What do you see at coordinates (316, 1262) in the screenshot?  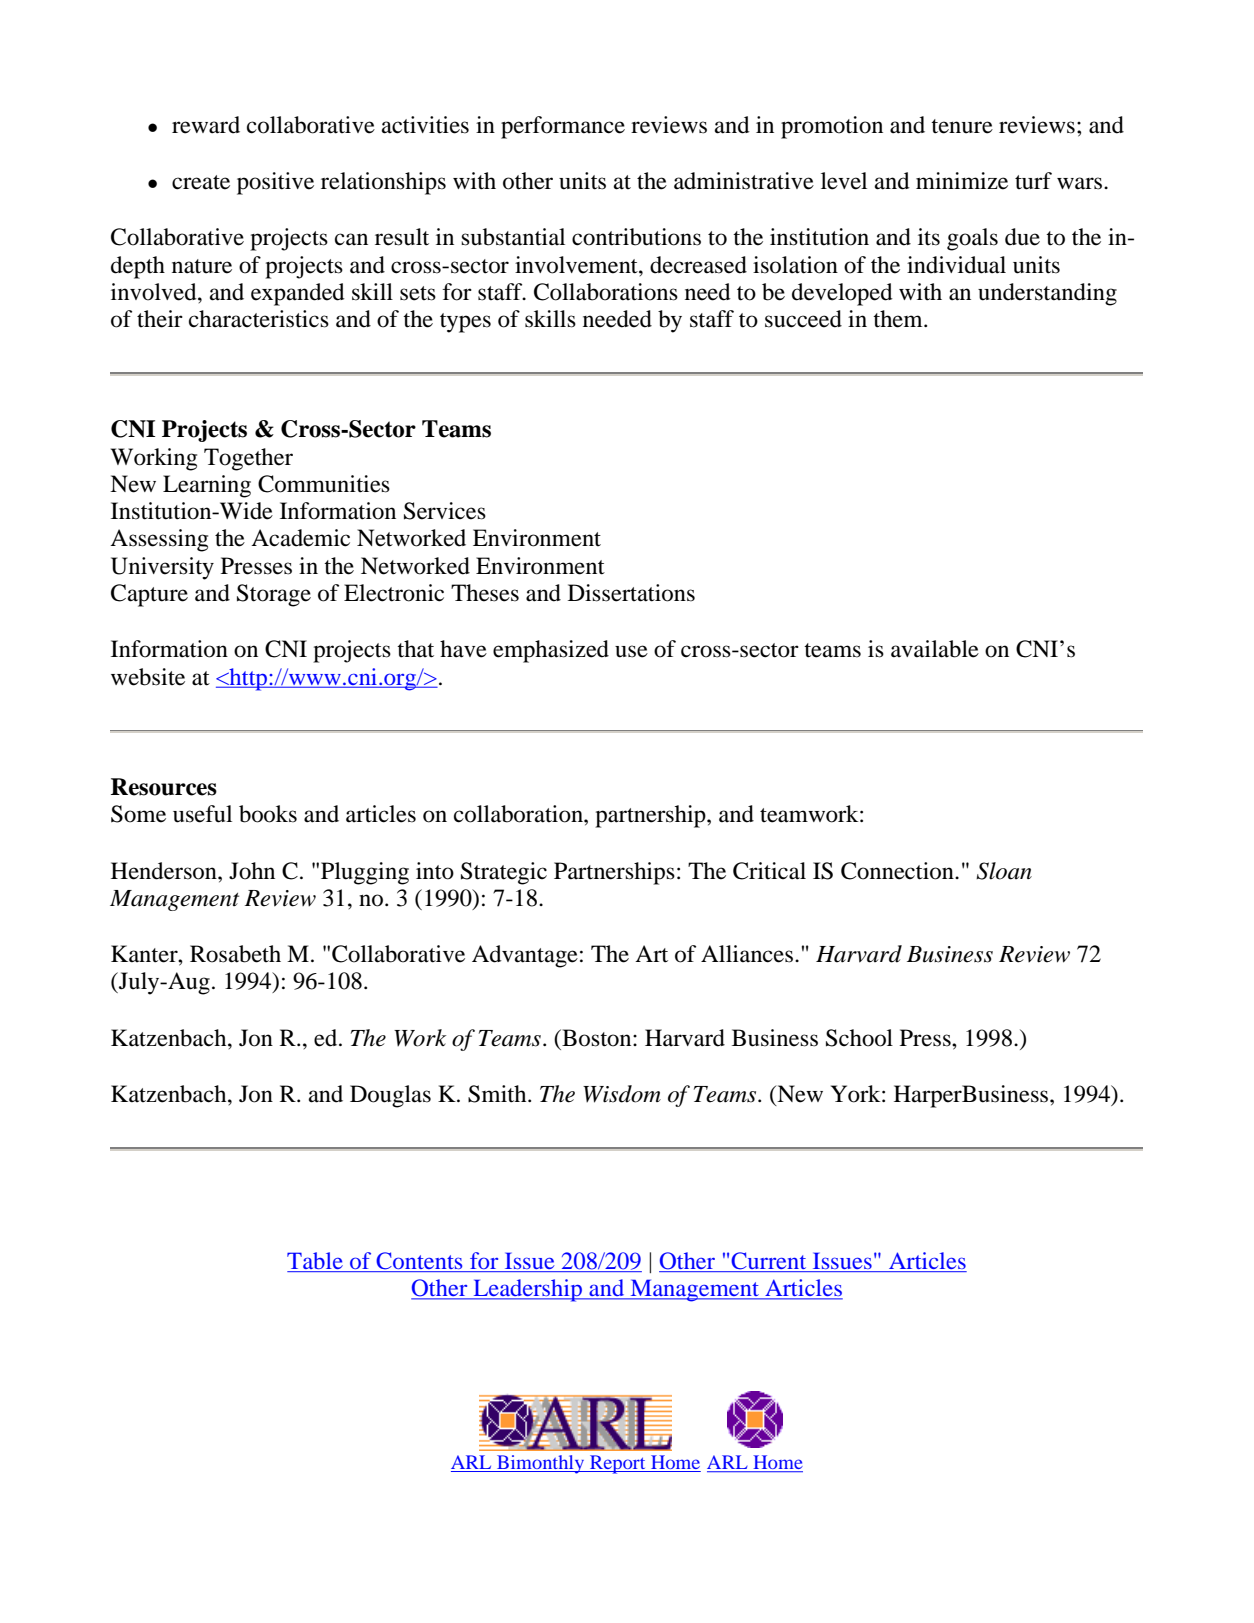 I see `Table` at bounding box center [316, 1262].
